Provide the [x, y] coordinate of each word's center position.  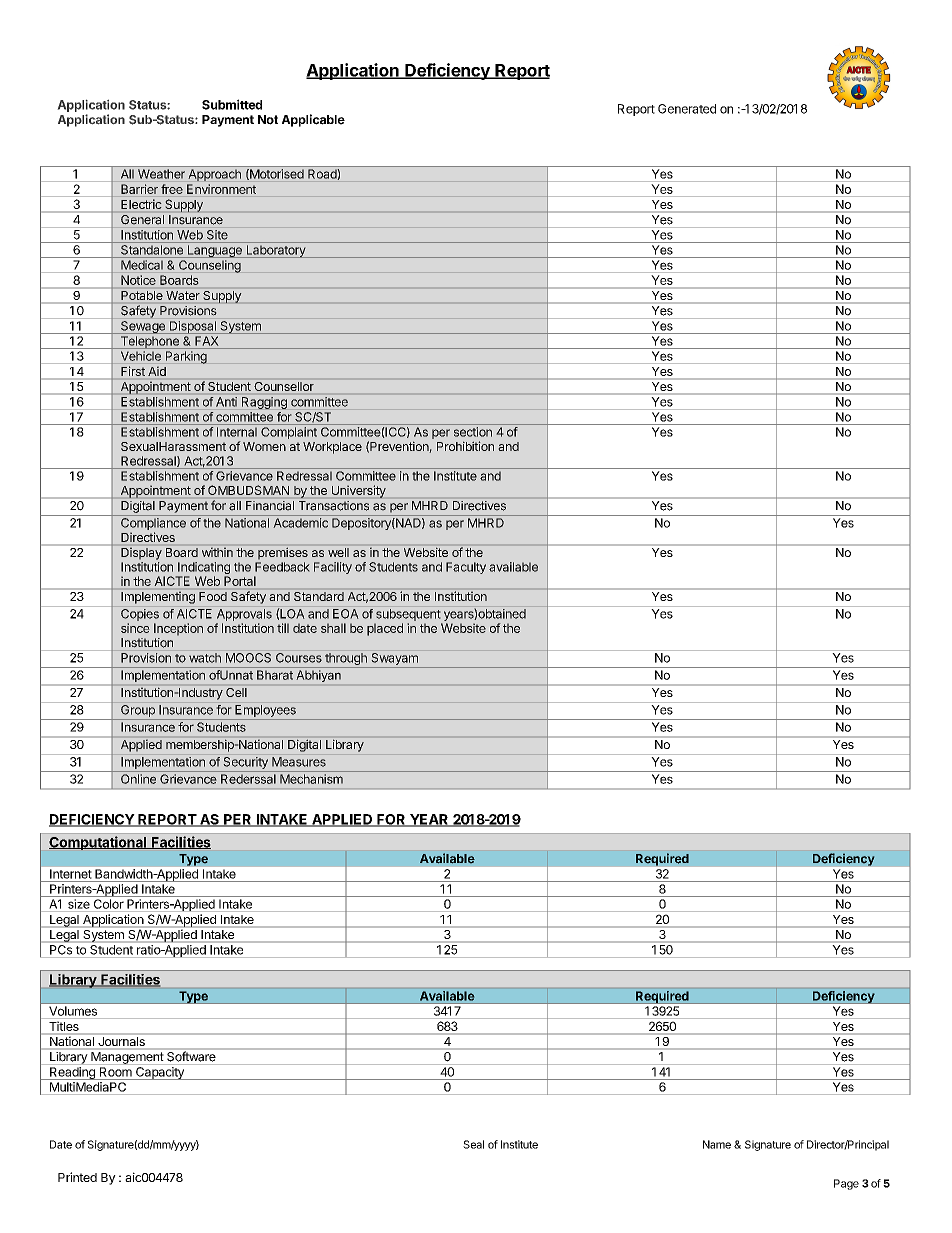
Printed [77, 1177]
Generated [687, 109]
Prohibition [465, 446]
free [172, 189]
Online [138, 779]
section [473, 432]
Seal [473, 1144]
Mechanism [311, 779]
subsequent [408, 615]
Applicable [313, 120]
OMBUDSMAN [248, 490]
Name [717, 1144]
